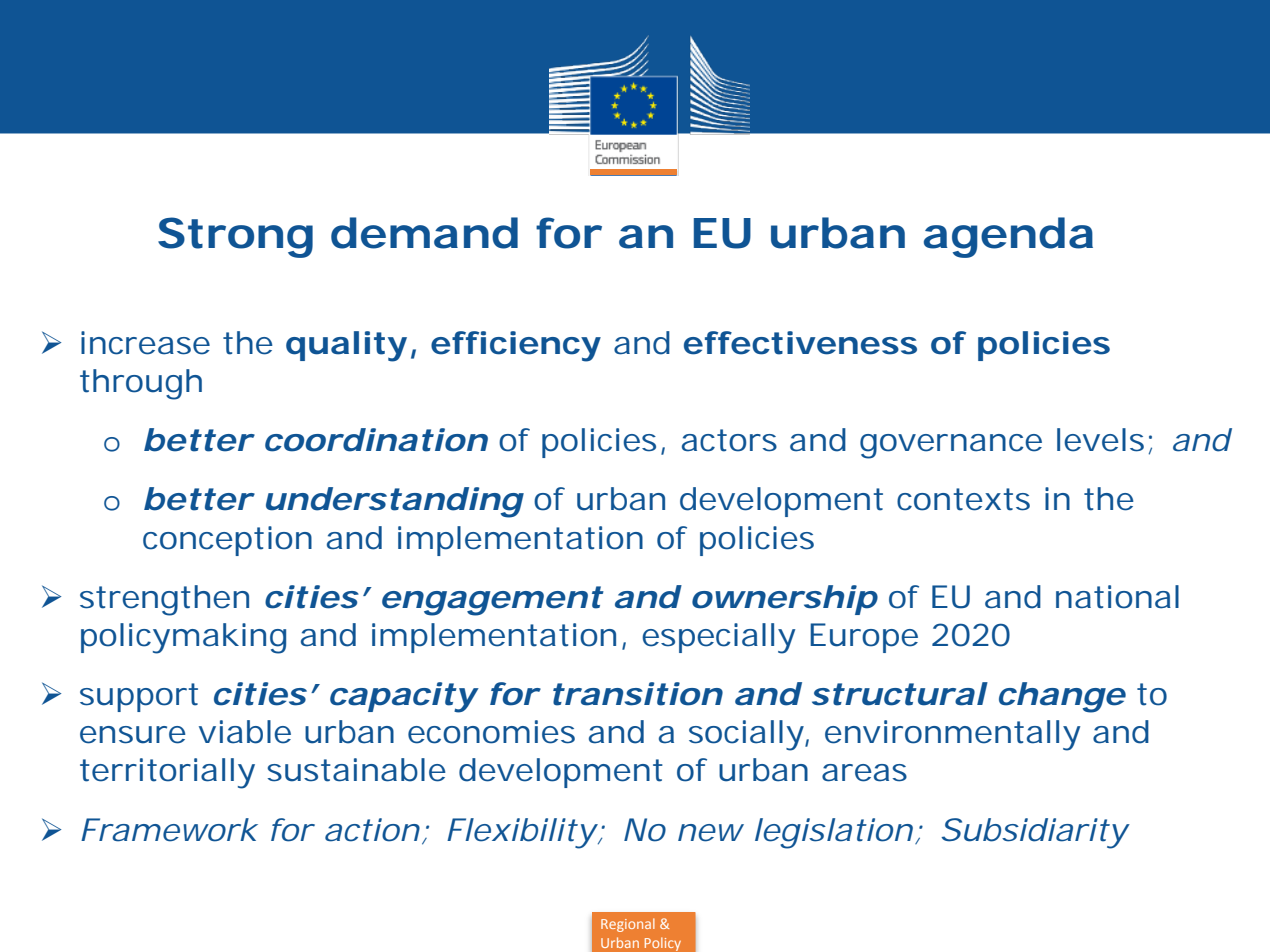  Describe the element at coordinates (164, 600) in the screenshot. I see `strengthen` at that location.
